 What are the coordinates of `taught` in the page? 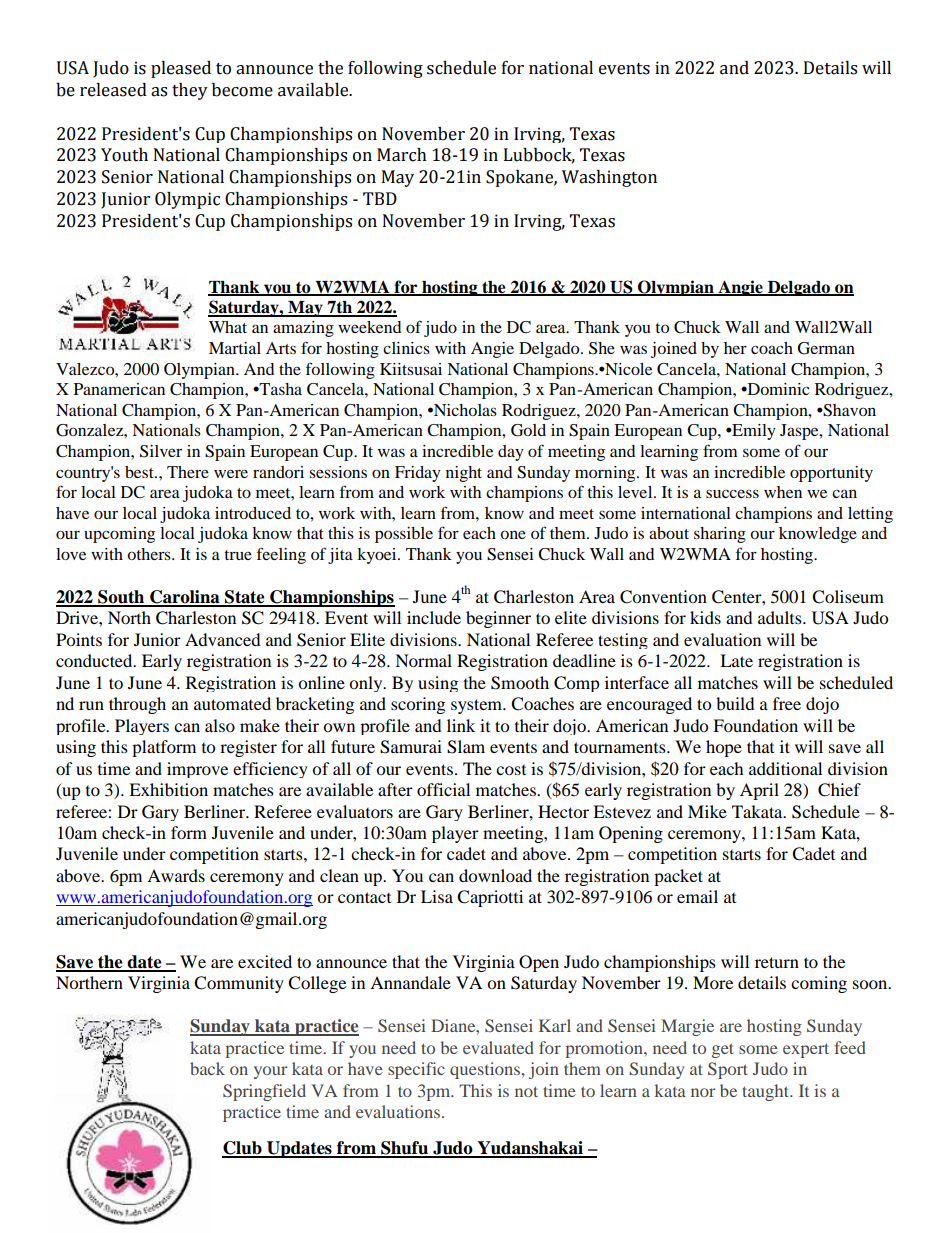 It's located at (766, 1092).
